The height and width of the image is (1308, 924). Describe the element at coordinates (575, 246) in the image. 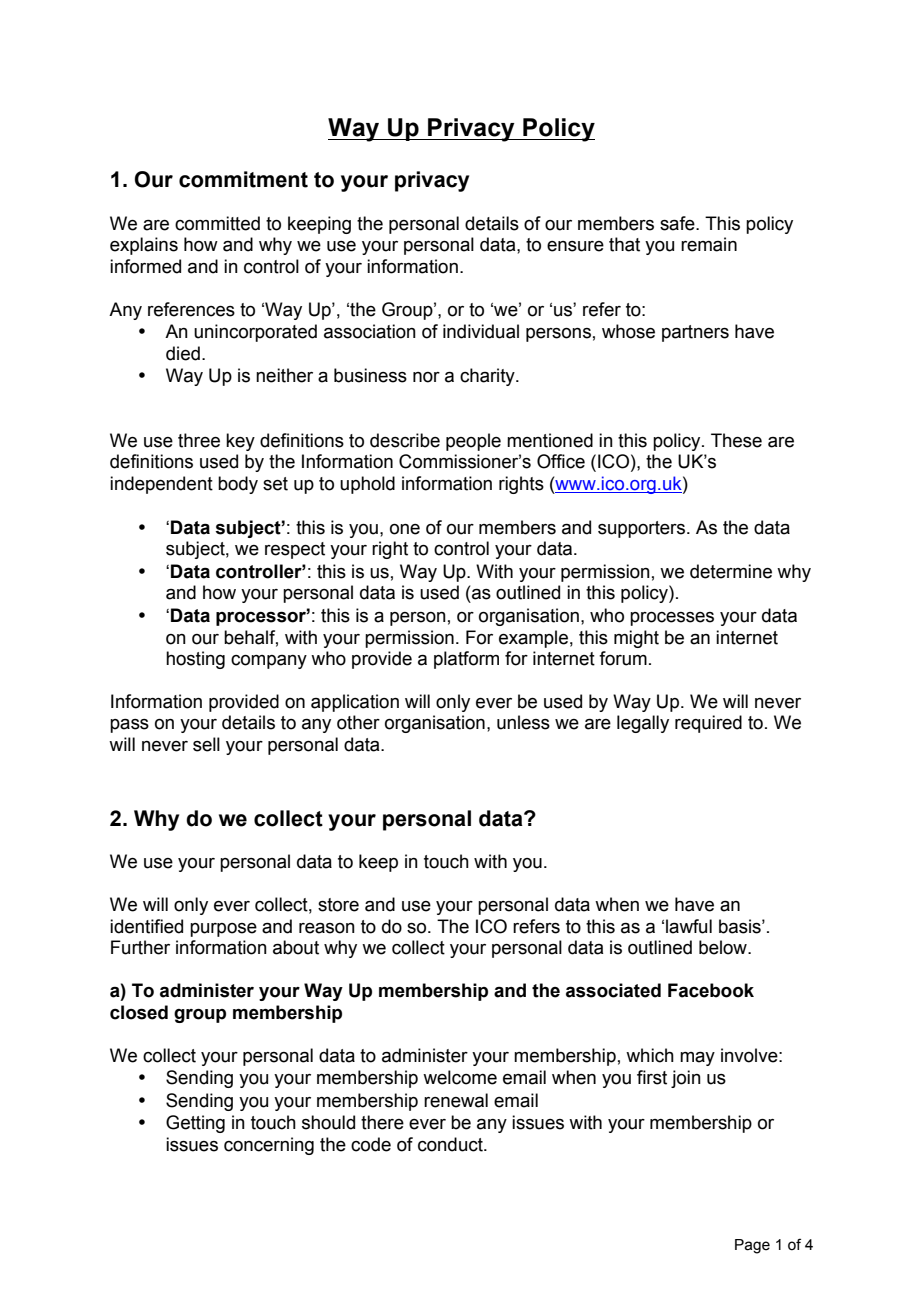

I see `ensure` at that location.
